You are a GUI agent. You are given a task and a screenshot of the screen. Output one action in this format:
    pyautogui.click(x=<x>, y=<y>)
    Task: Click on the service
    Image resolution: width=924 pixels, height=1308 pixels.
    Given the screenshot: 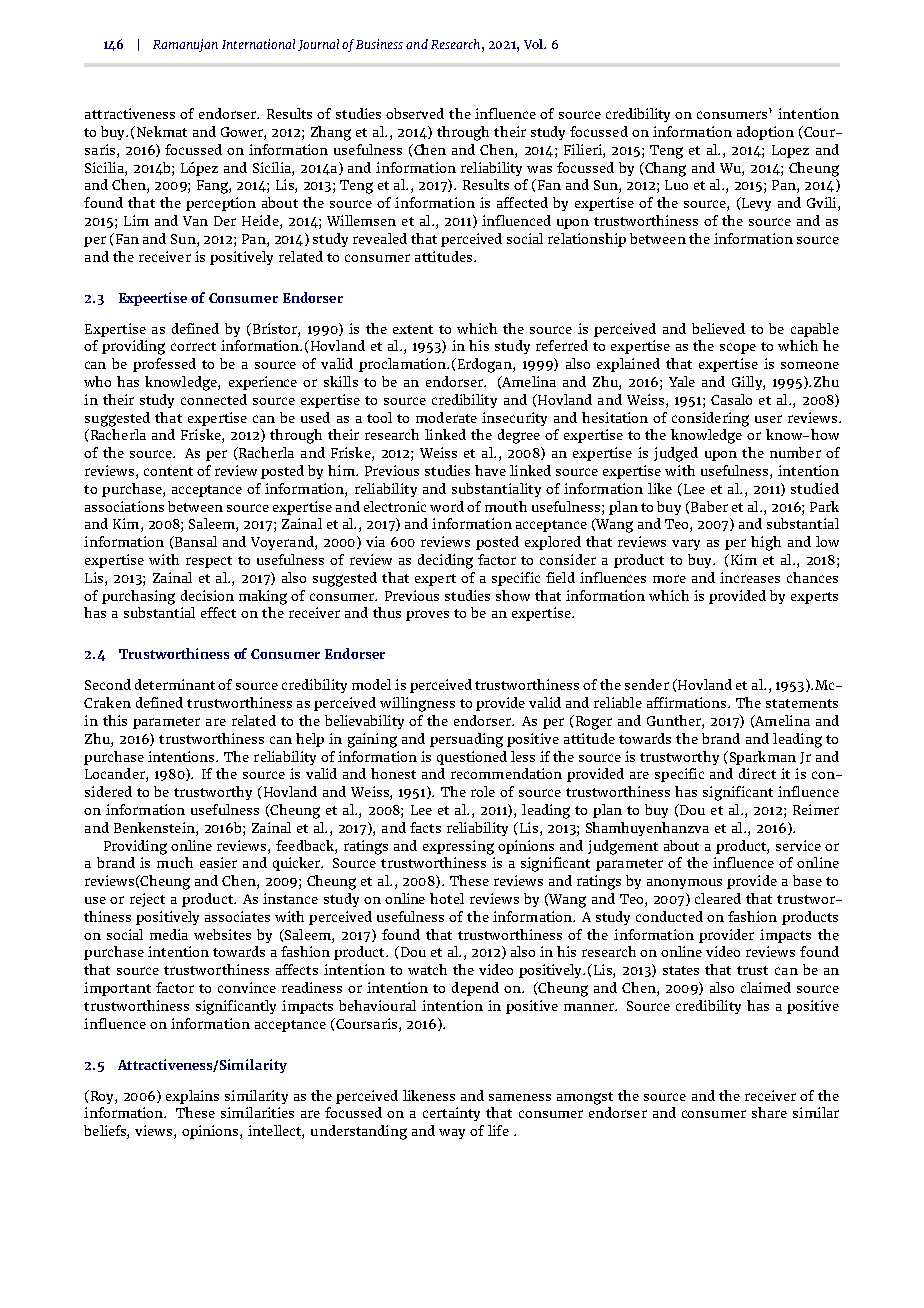 What is the action you would take?
    pyautogui.click(x=798, y=845)
